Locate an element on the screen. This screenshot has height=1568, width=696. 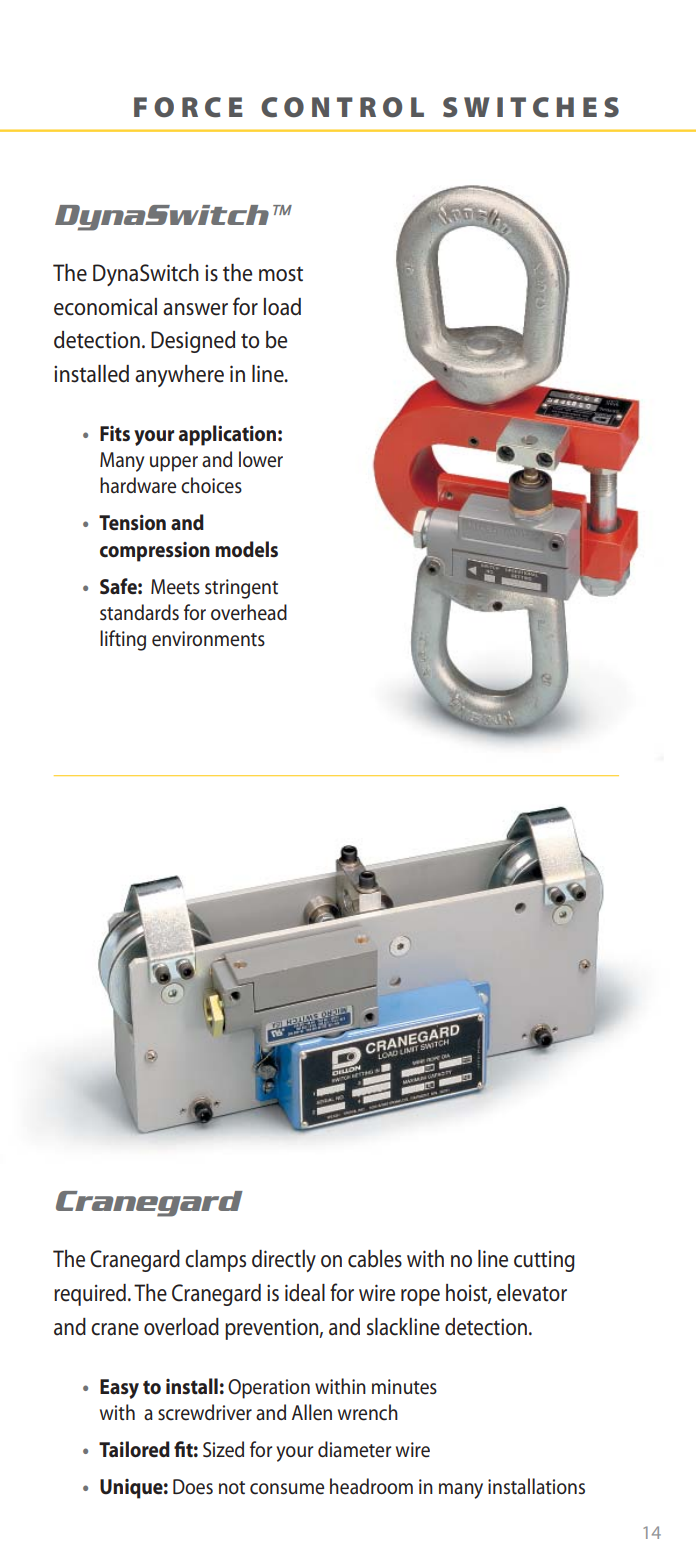
CONTROL is located at coordinates (342, 107).
